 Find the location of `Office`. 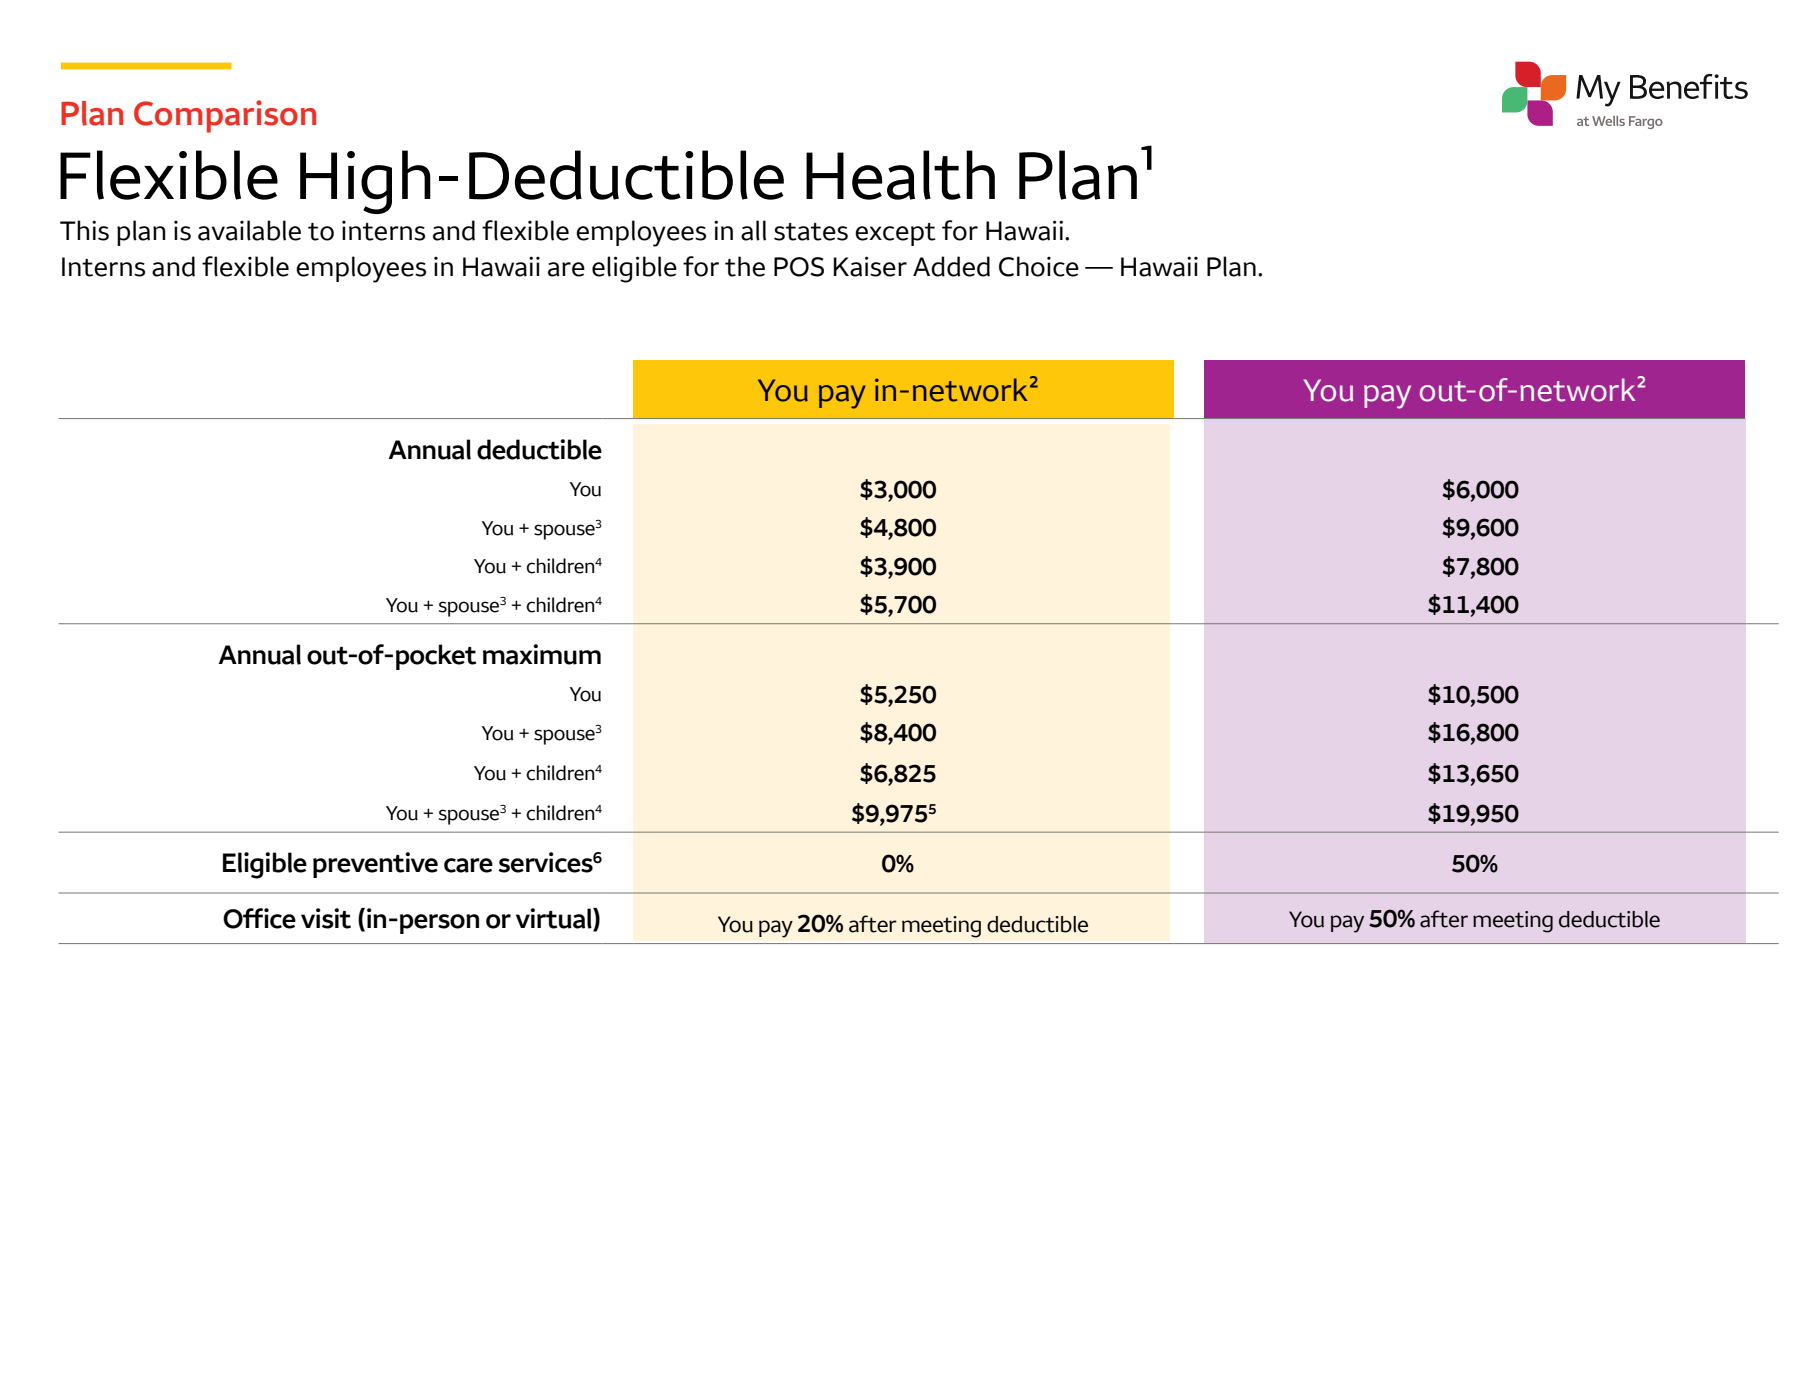

Office is located at coordinates (259, 918).
